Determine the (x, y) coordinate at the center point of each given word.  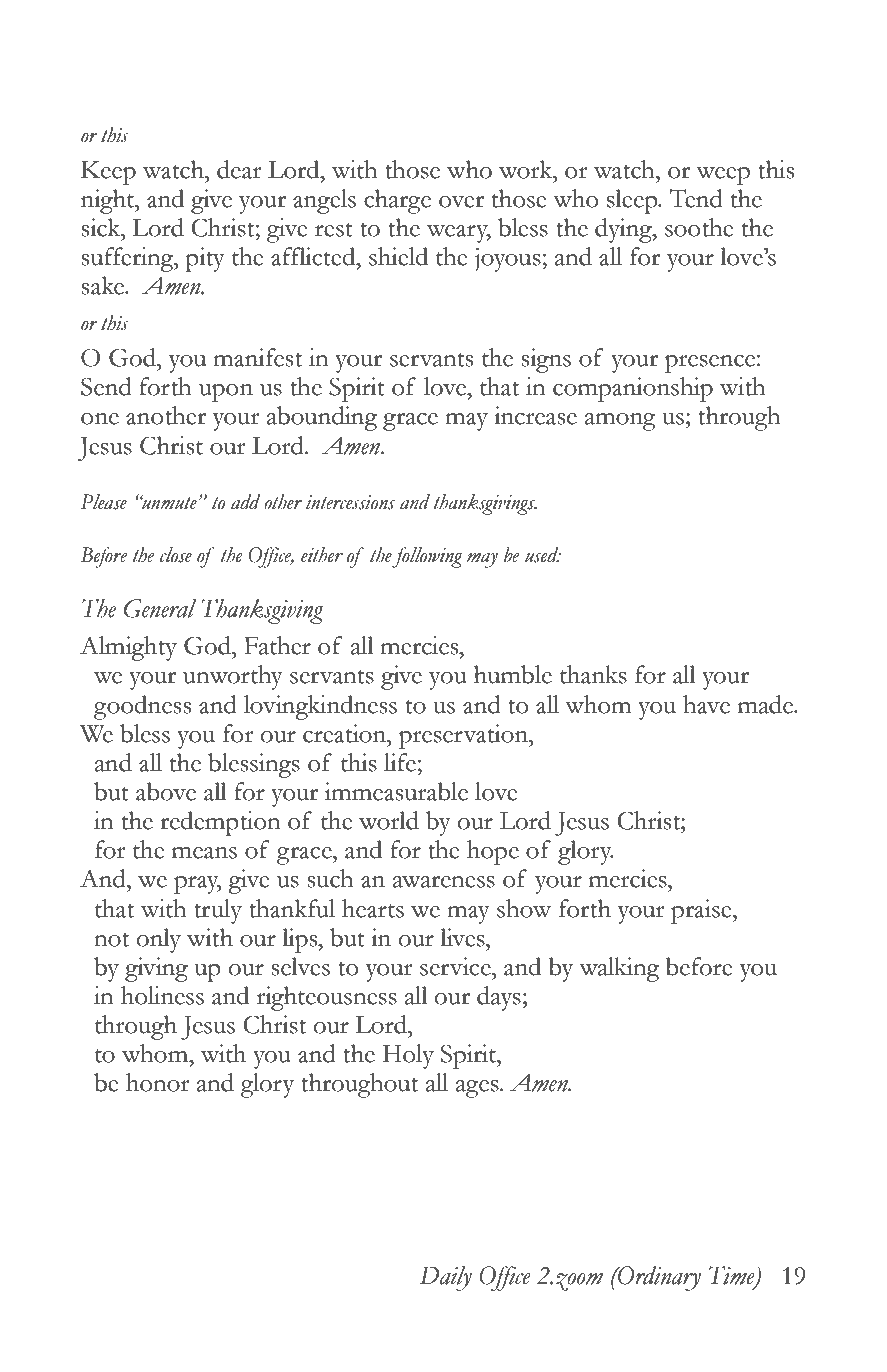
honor (158, 1082)
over (461, 202)
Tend (696, 198)
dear (239, 169)
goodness (142, 707)
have (706, 704)
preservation (464, 736)
